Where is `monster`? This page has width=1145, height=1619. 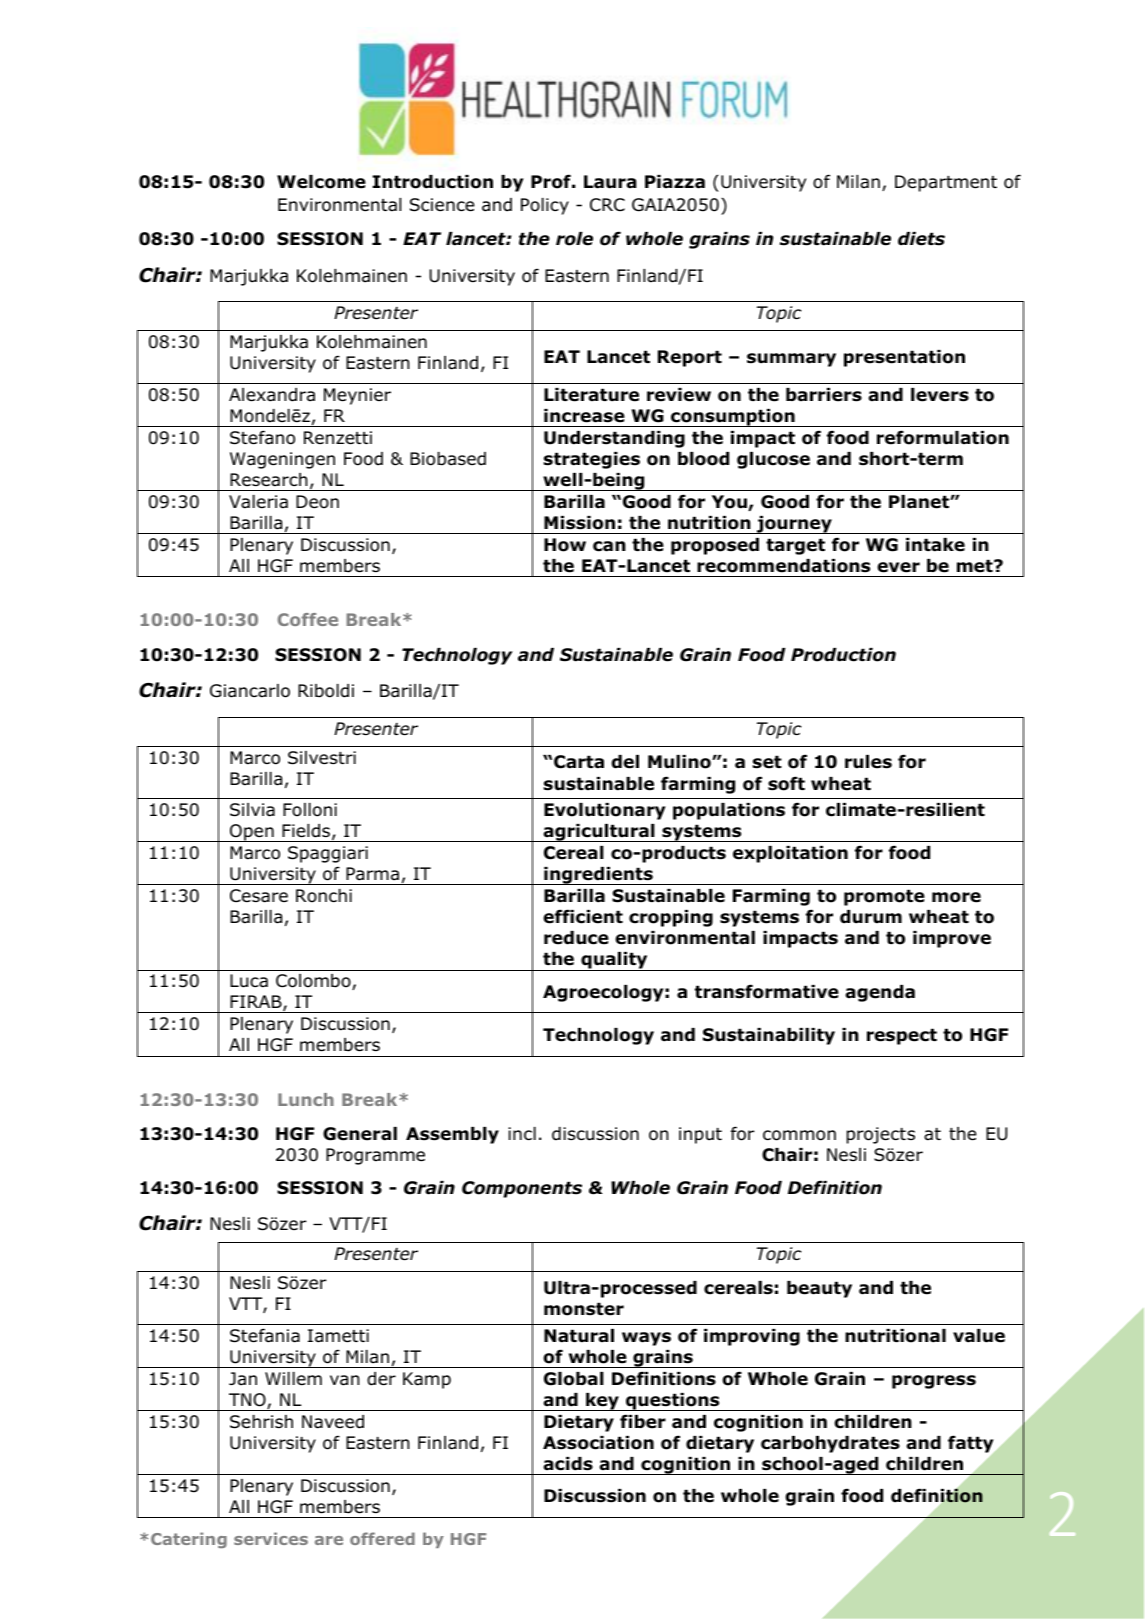
monster is located at coordinates (584, 1309).
